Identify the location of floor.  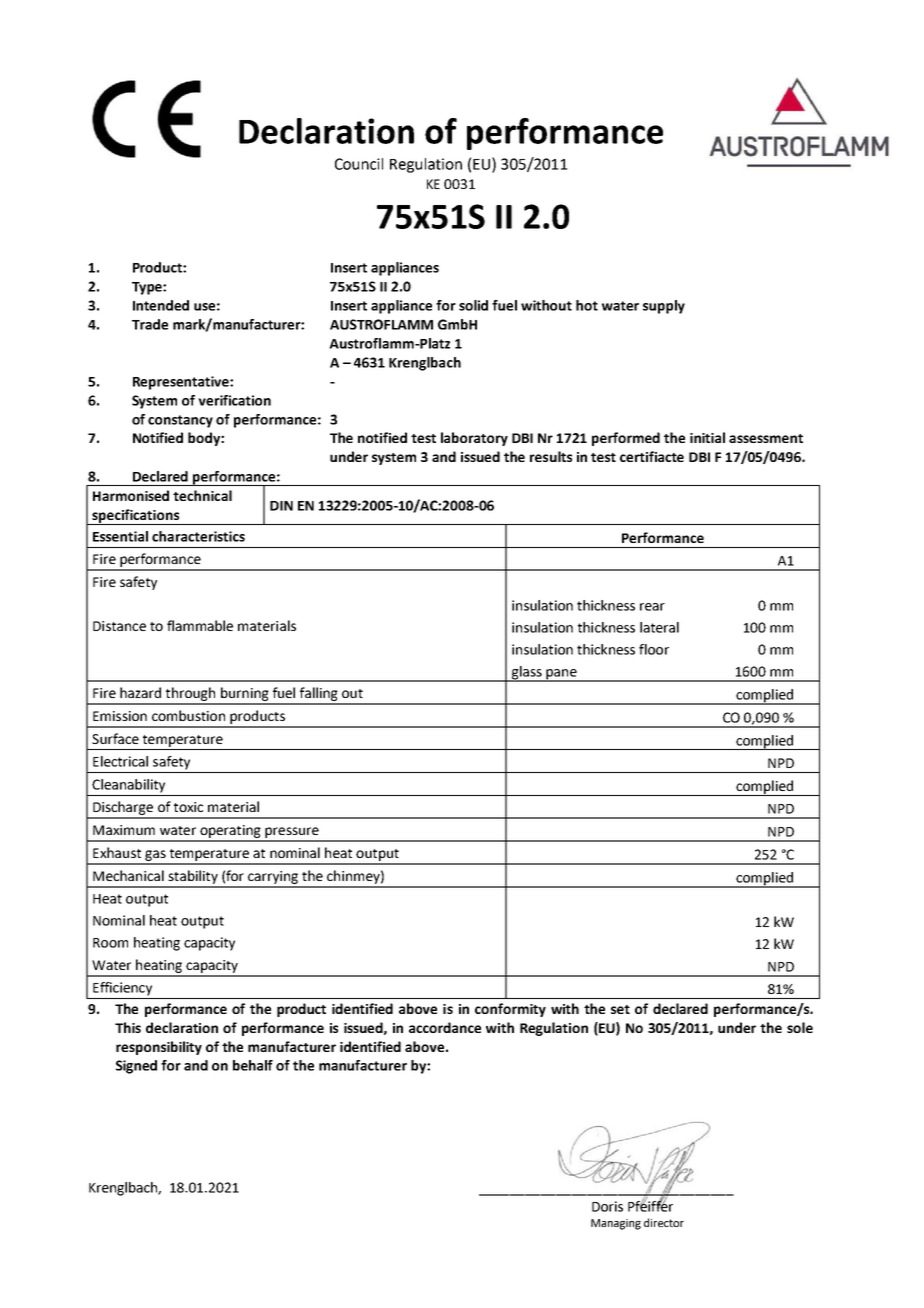
(654, 649).
